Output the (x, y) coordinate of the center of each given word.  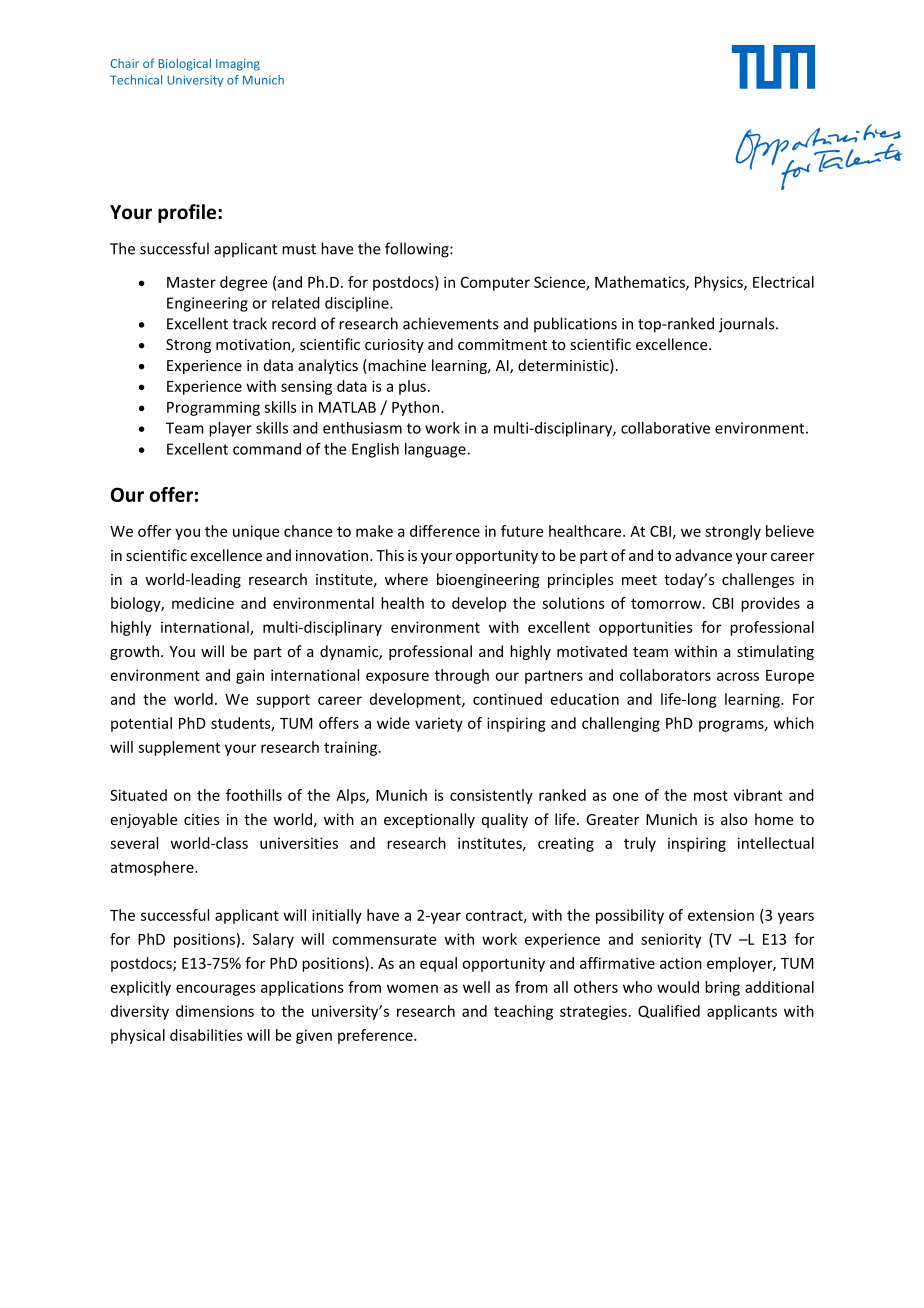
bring (722, 988)
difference (445, 531)
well (476, 987)
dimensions (215, 1011)
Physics (720, 283)
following (418, 250)
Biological (184, 64)
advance (703, 555)
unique (256, 532)
